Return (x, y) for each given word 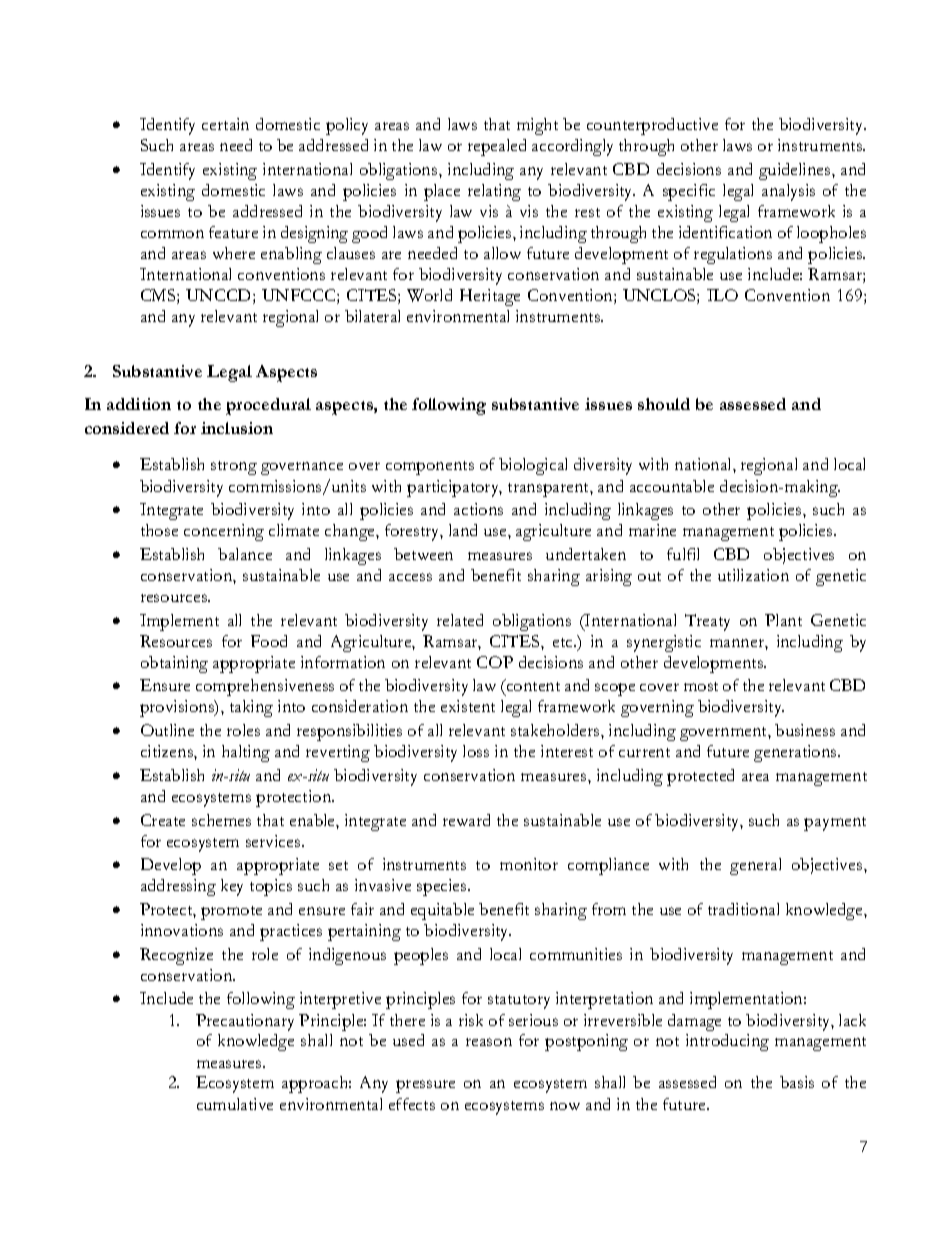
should (664, 404)
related (460, 620)
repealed (497, 147)
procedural (268, 406)
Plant (783, 620)
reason (489, 1042)
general (755, 866)
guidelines (796, 171)
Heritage (490, 297)
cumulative (235, 1104)
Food (269, 641)
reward (466, 820)
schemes (221, 820)
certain (225, 124)
